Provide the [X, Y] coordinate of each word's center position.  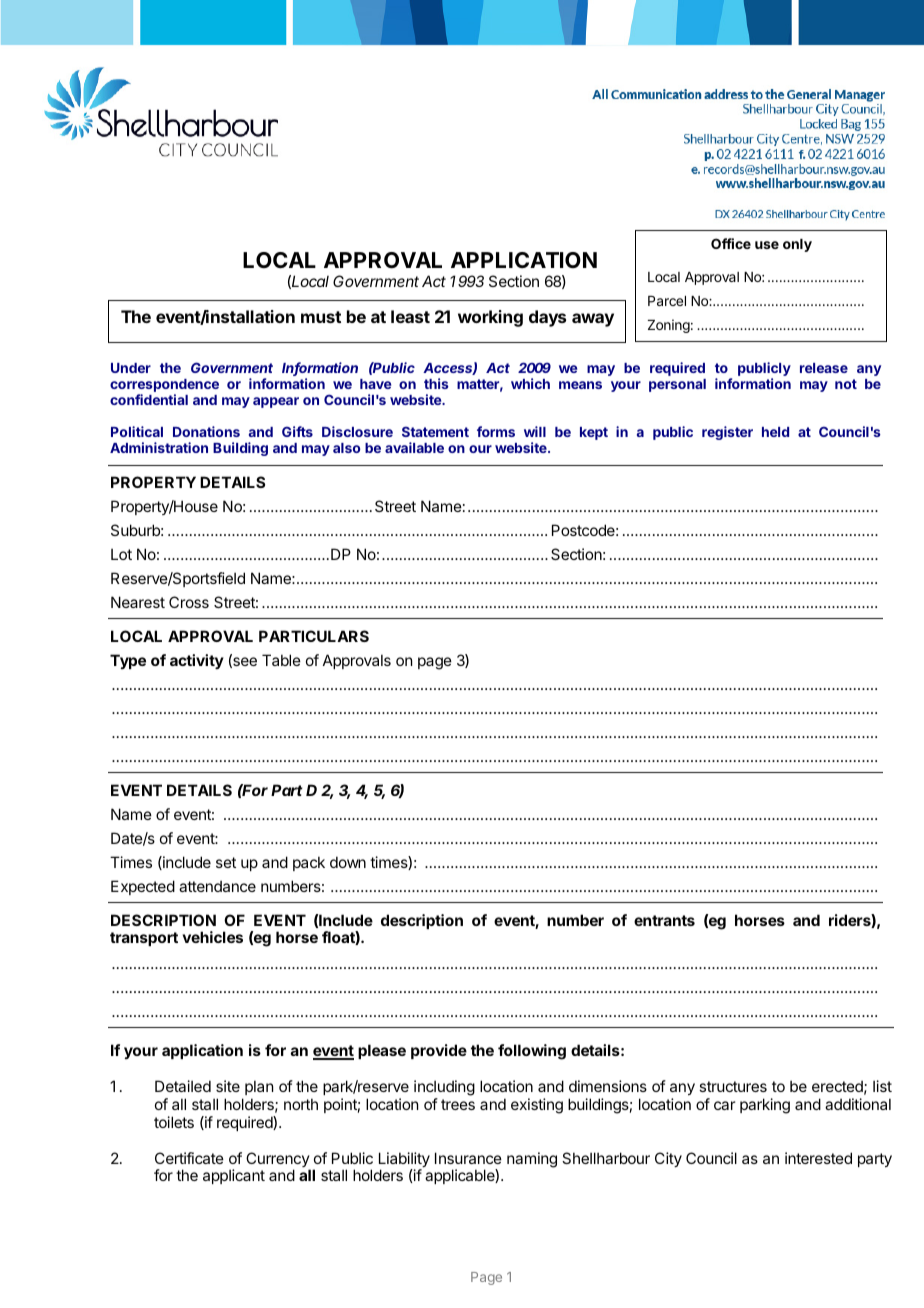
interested [818, 1158]
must [321, 317]
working [490, 318]
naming [532, 1160]
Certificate [189, 1158]
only [797, 245]
